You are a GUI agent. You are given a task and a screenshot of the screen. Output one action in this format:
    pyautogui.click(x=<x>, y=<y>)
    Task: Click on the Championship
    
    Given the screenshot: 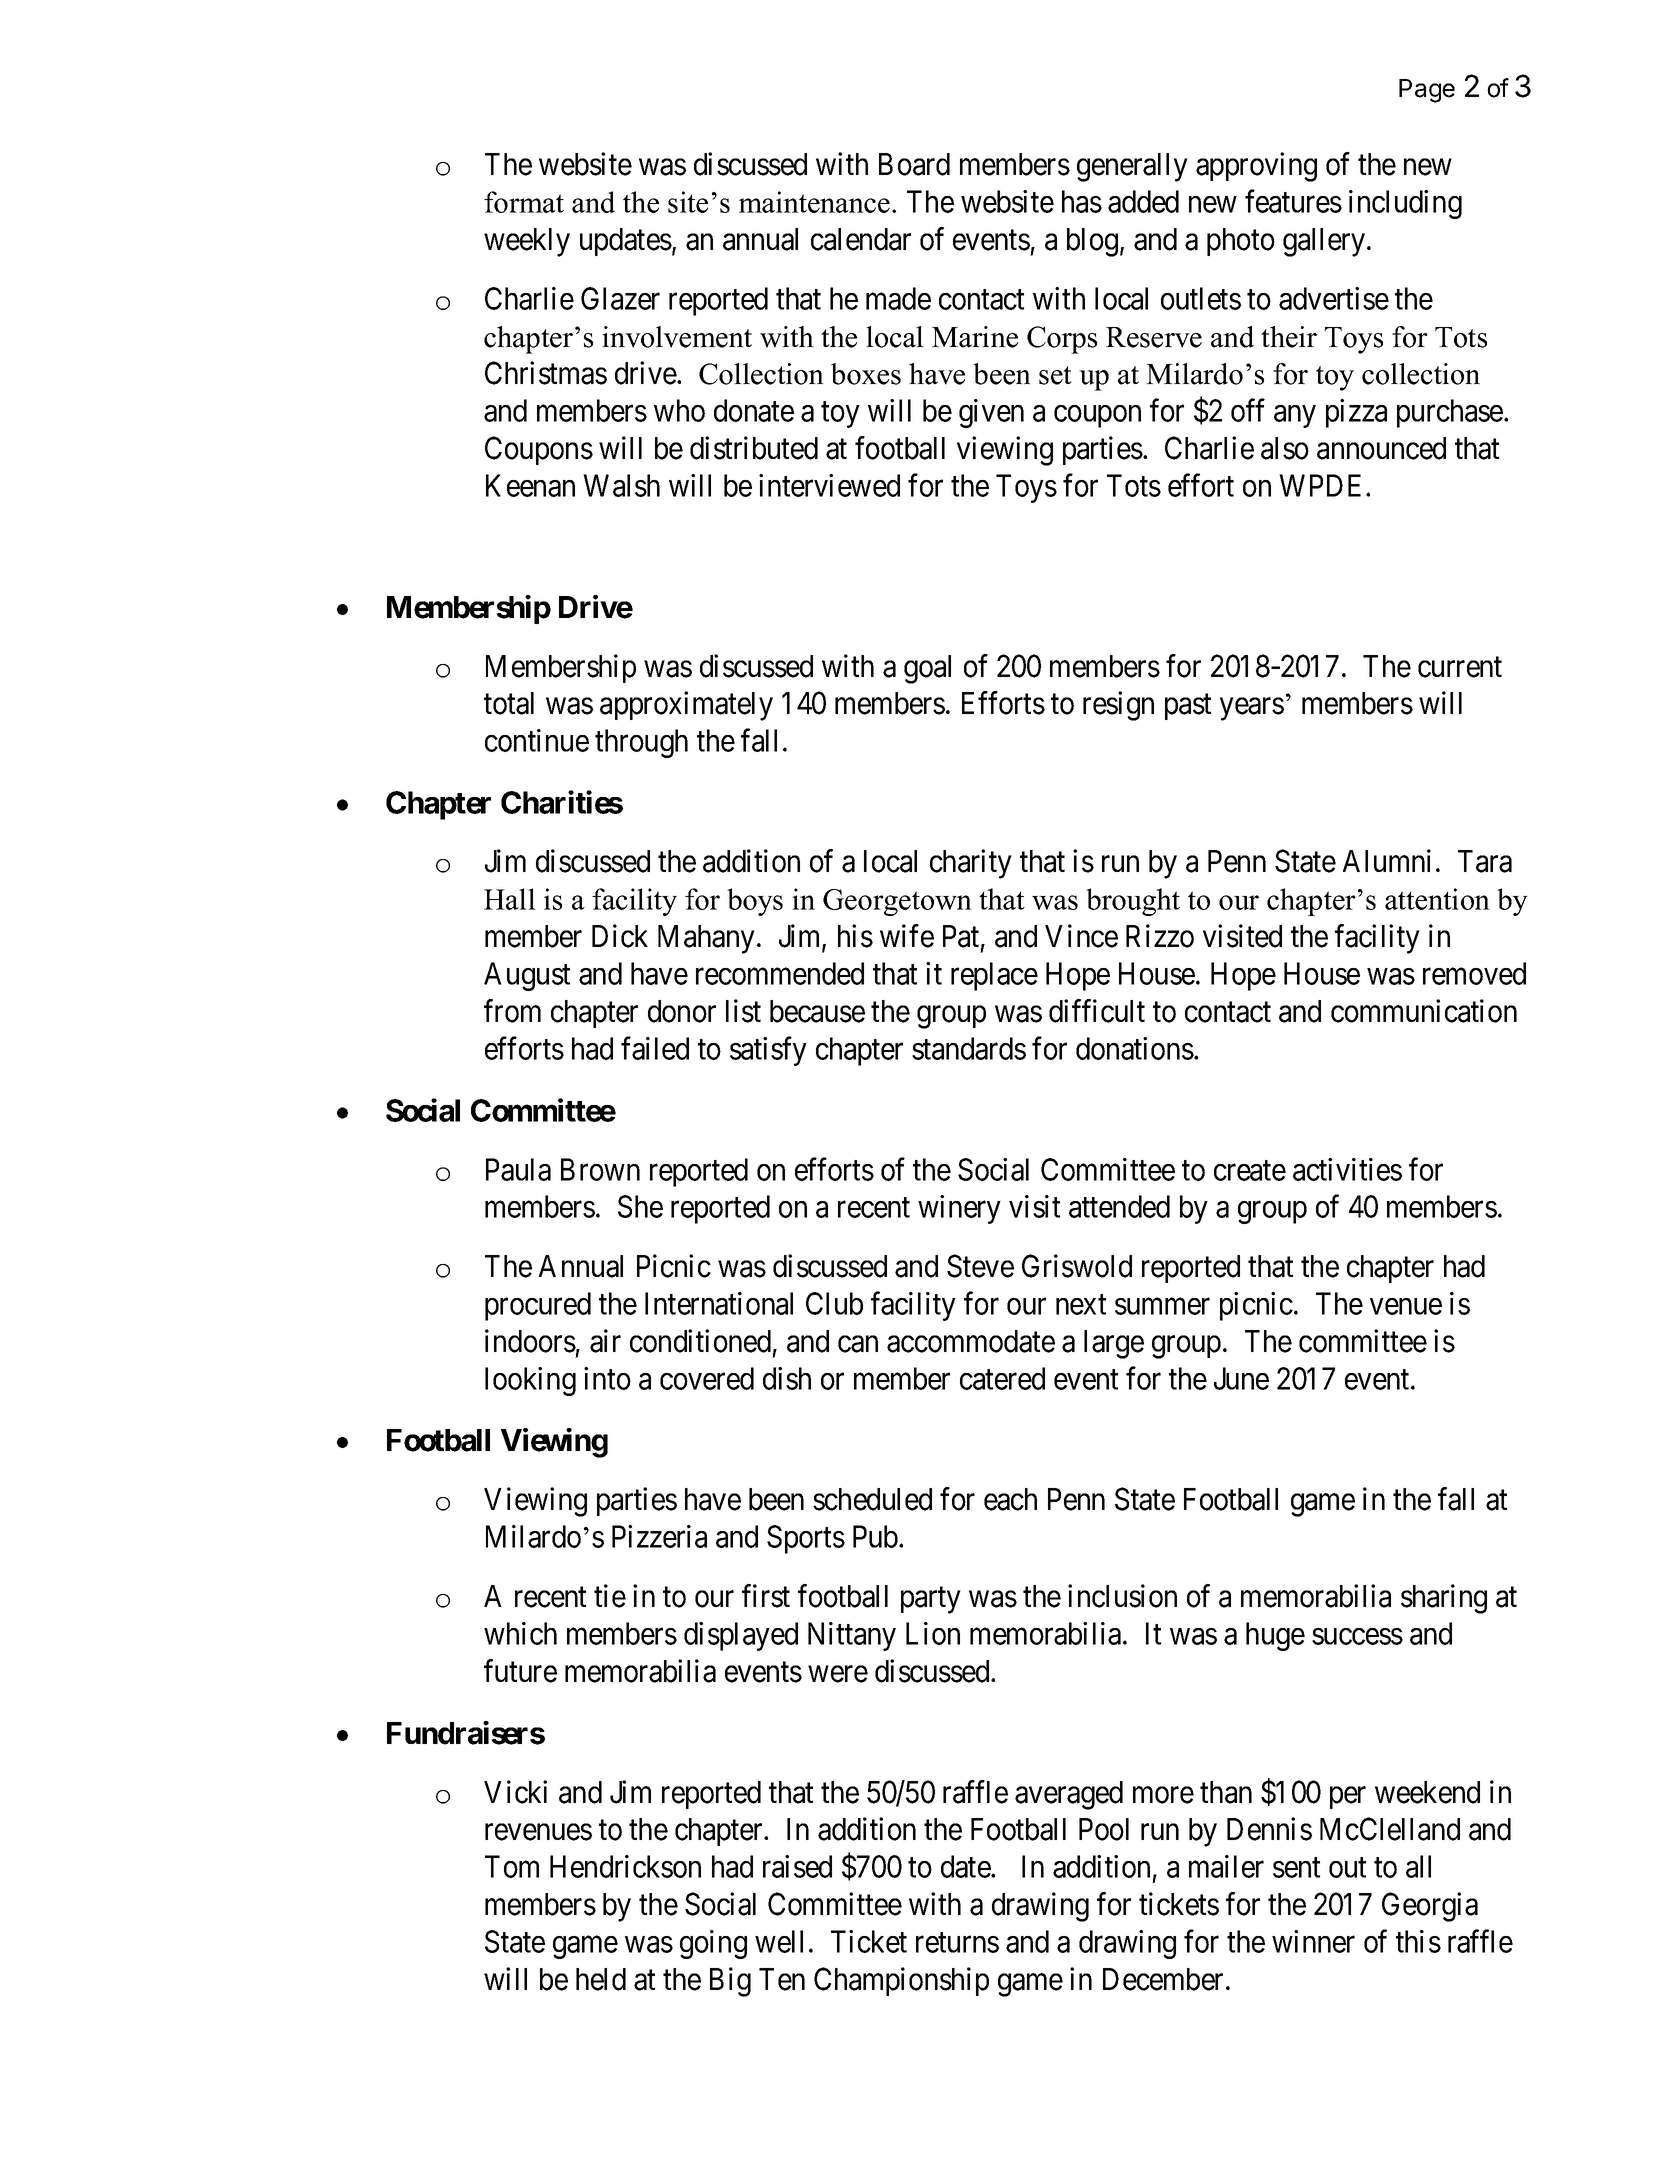 What is the action you would take?
    pyautogui.click(x=901, y=1981)
